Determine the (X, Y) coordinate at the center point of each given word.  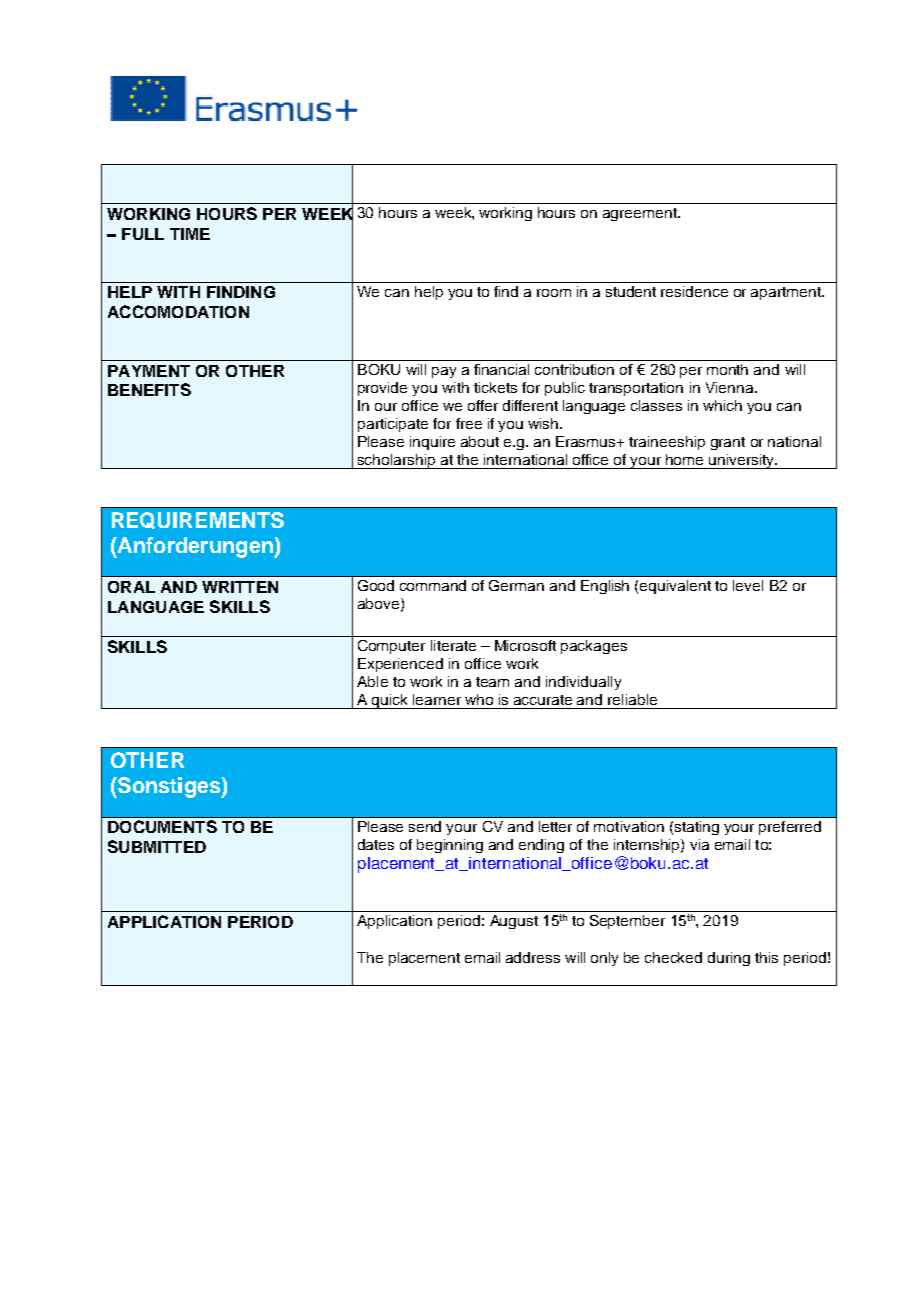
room (554, 293)
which (722, 405)
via (699, 844)
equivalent (675, 587)
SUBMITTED (157, 846)
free (469, 423)
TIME (190, 234)
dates (376, 844)
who (479, 699)
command (433, 585)
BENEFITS (149, 389)
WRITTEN (240, 587)
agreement (641, 214)
